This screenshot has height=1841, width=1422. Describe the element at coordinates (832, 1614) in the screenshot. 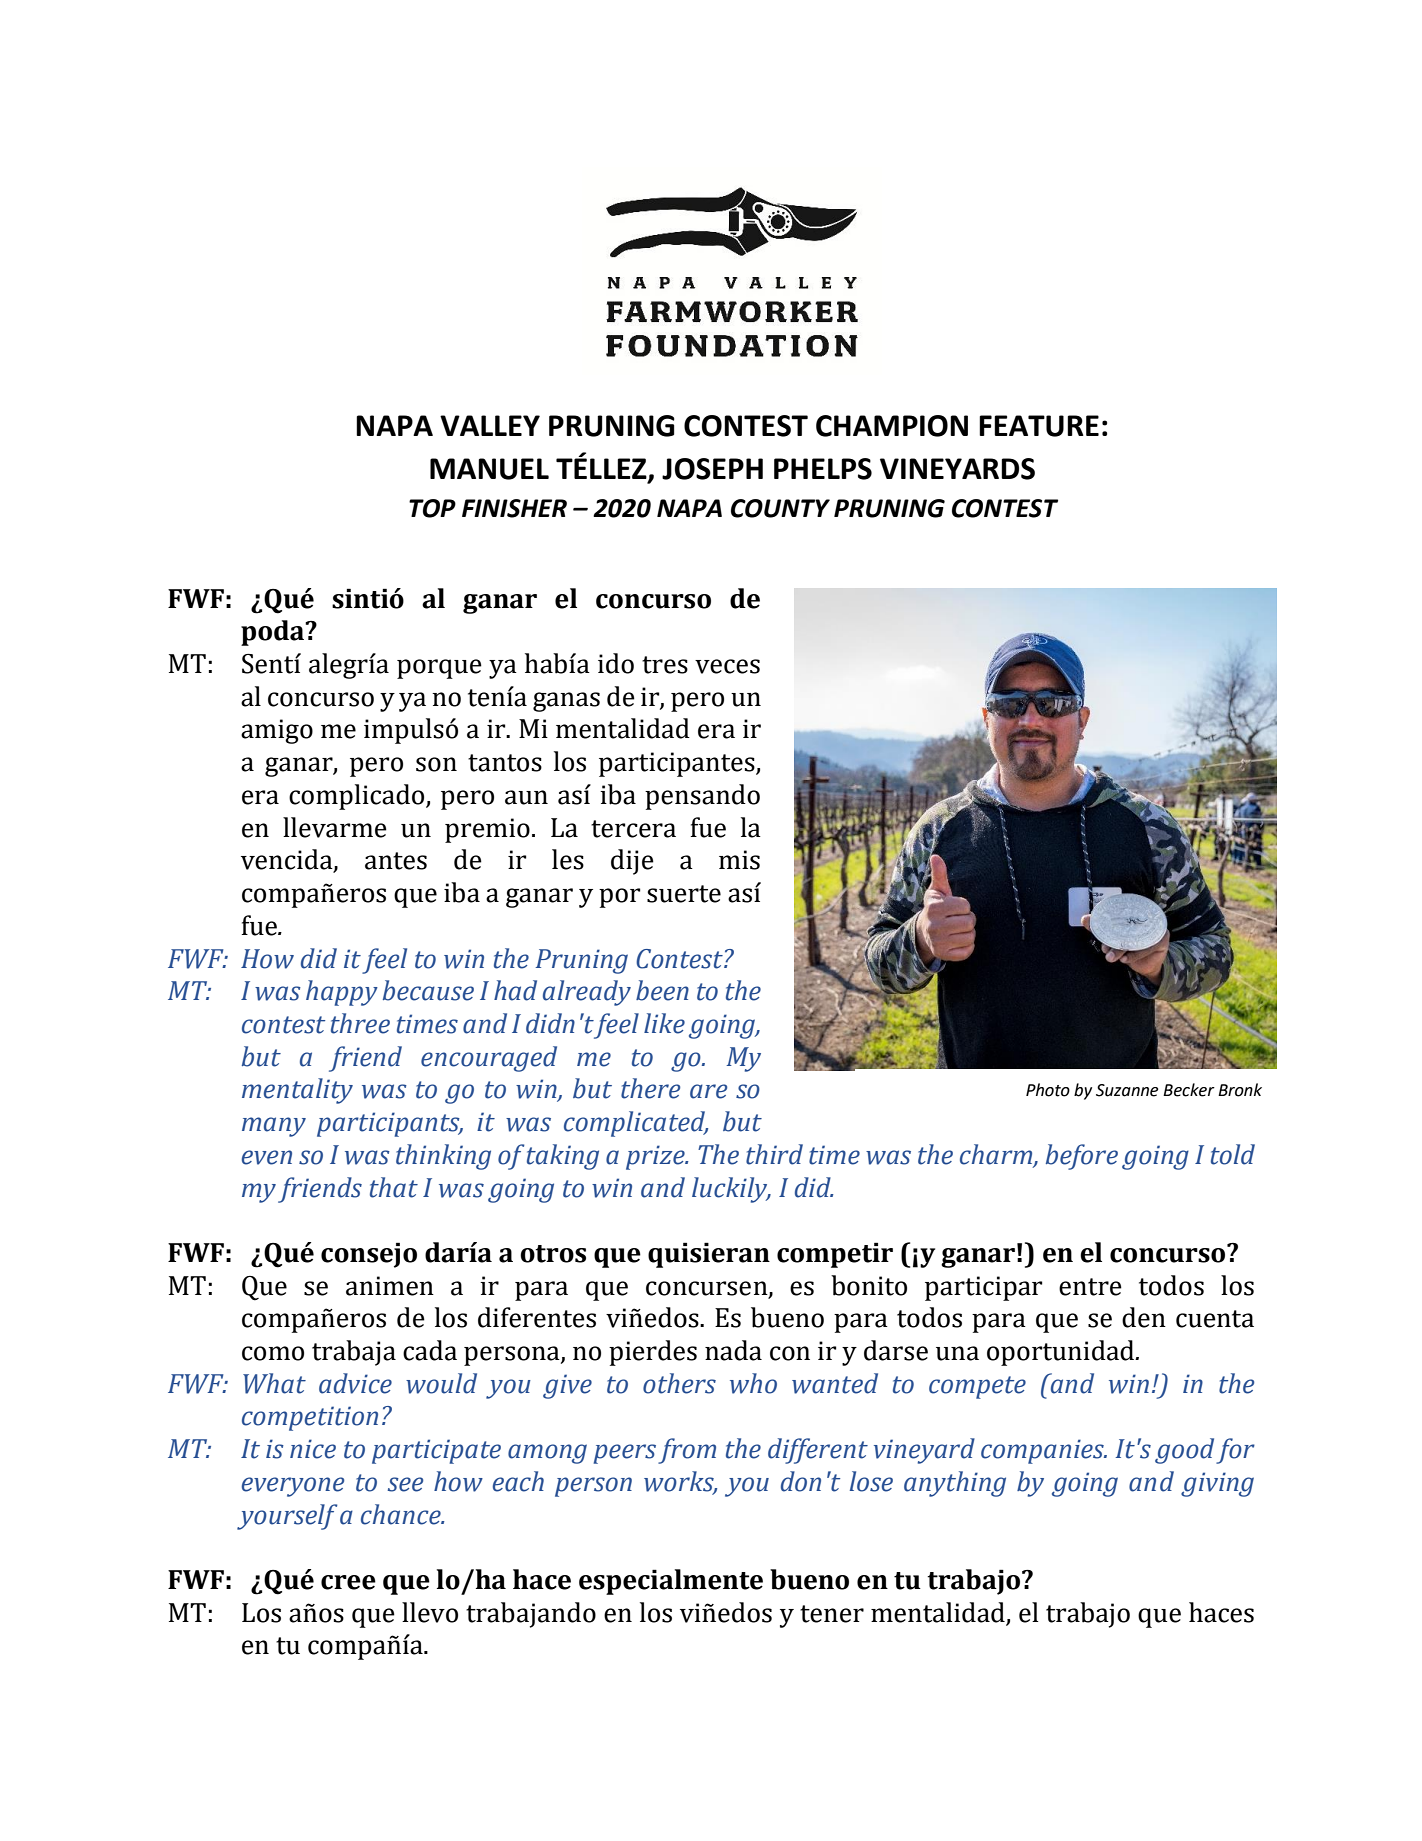

I see `tener` at that location.
